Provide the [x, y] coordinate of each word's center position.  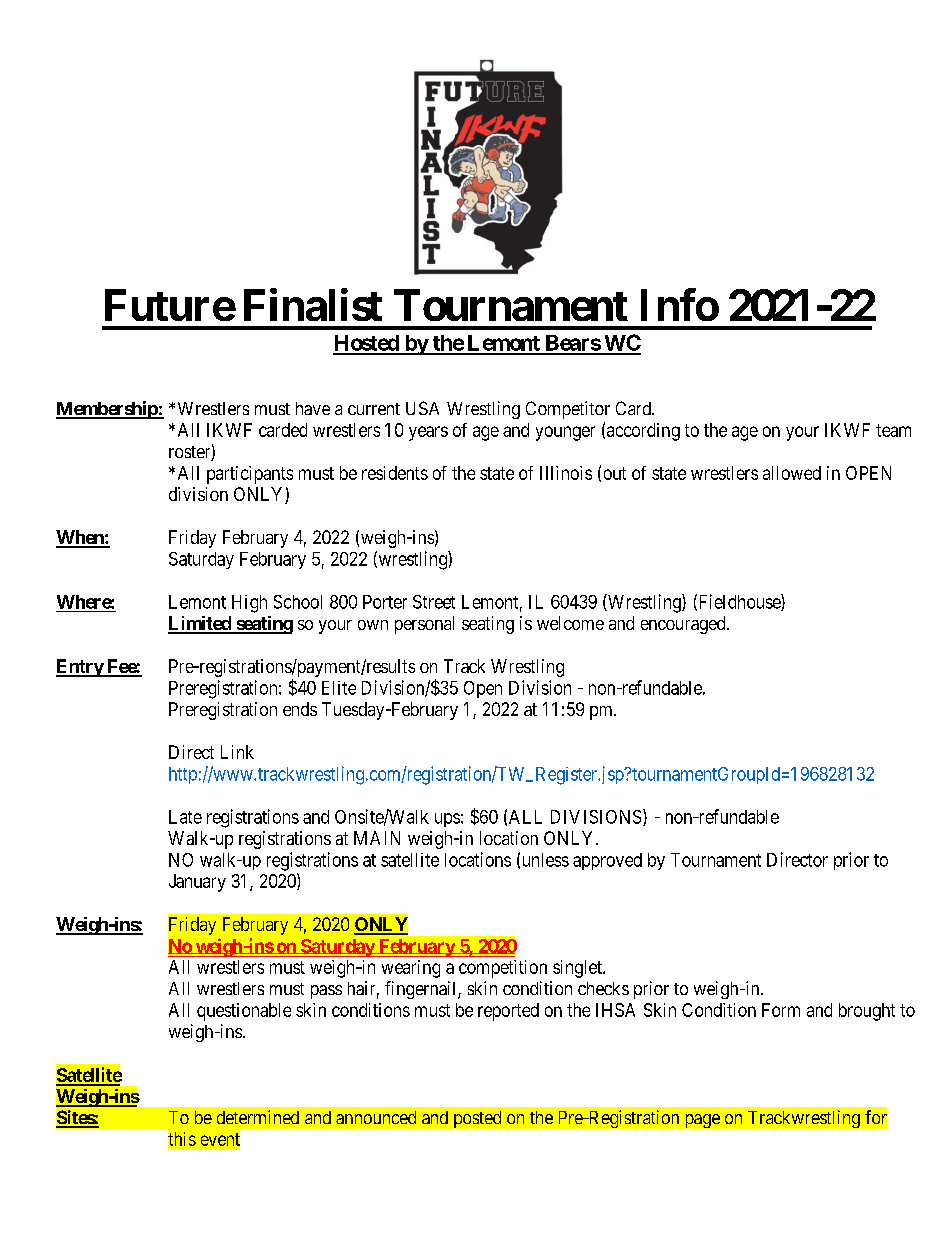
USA [422, 408]
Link [237, 752]
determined [258, 1117]
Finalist [313, 304]
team [893, 430]
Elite [339, 688]
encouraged [684, 625]
